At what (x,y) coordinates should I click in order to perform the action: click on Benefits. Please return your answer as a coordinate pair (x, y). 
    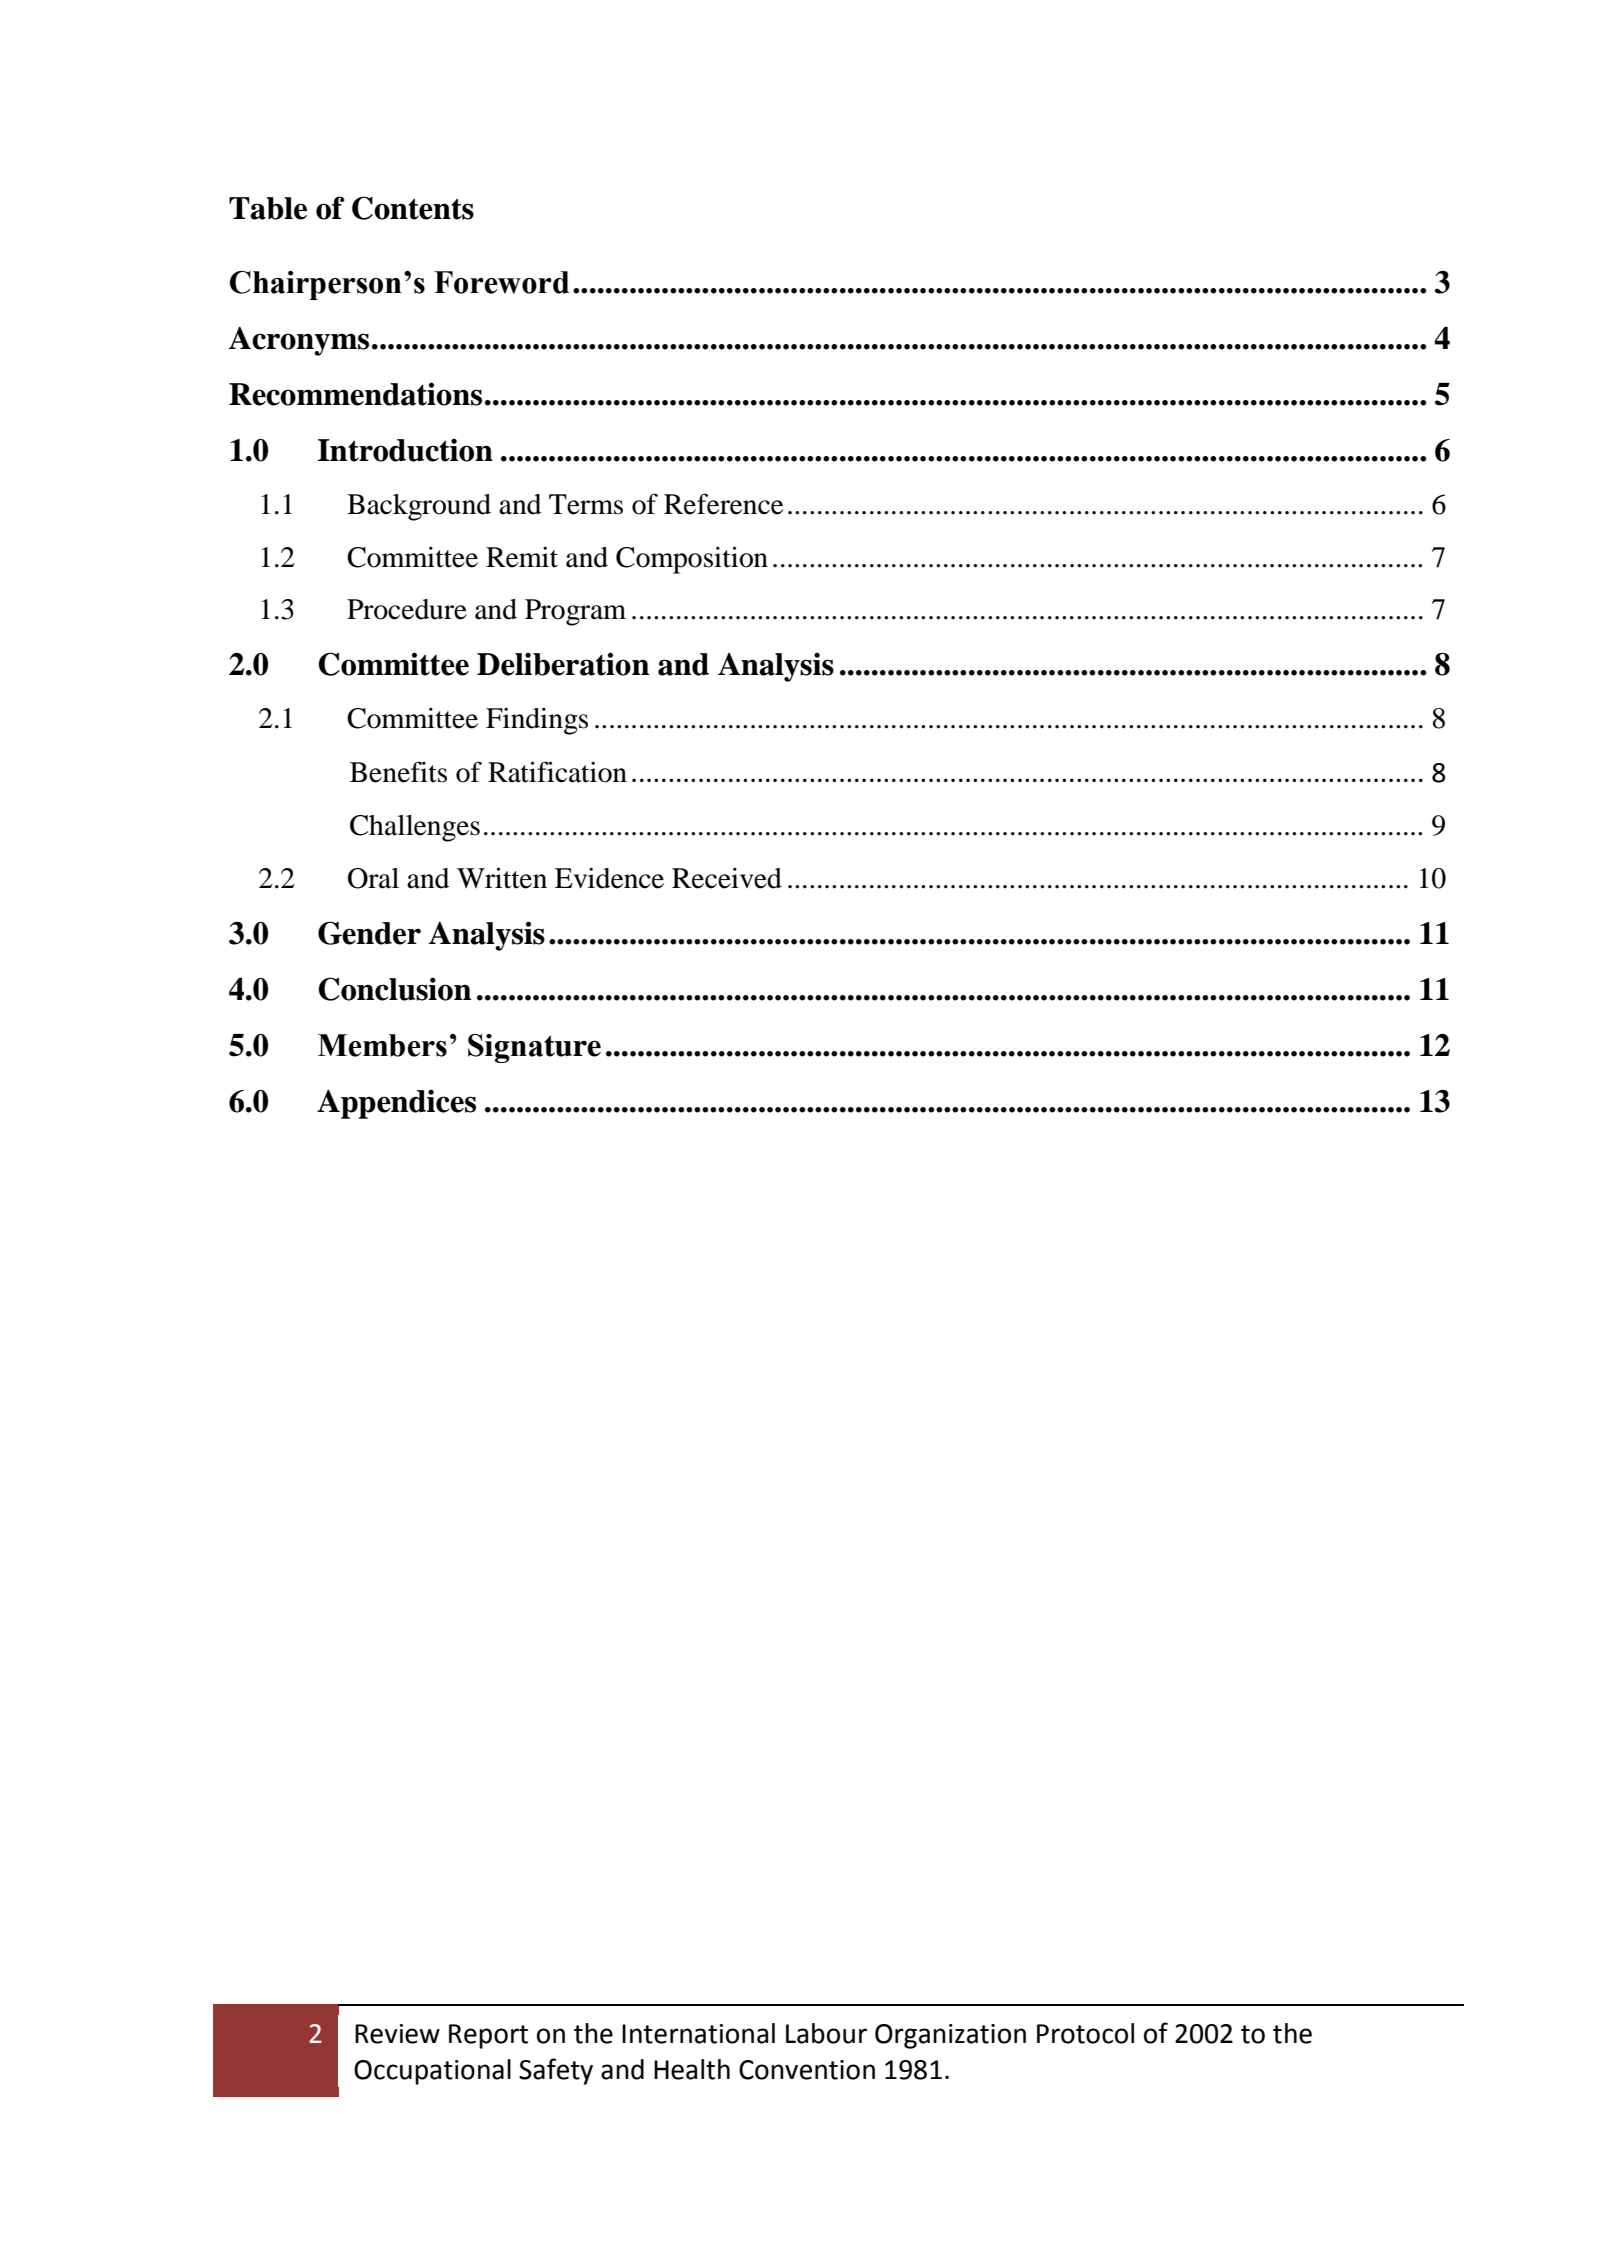
    Looking at the image, I should click on (398, 772).
